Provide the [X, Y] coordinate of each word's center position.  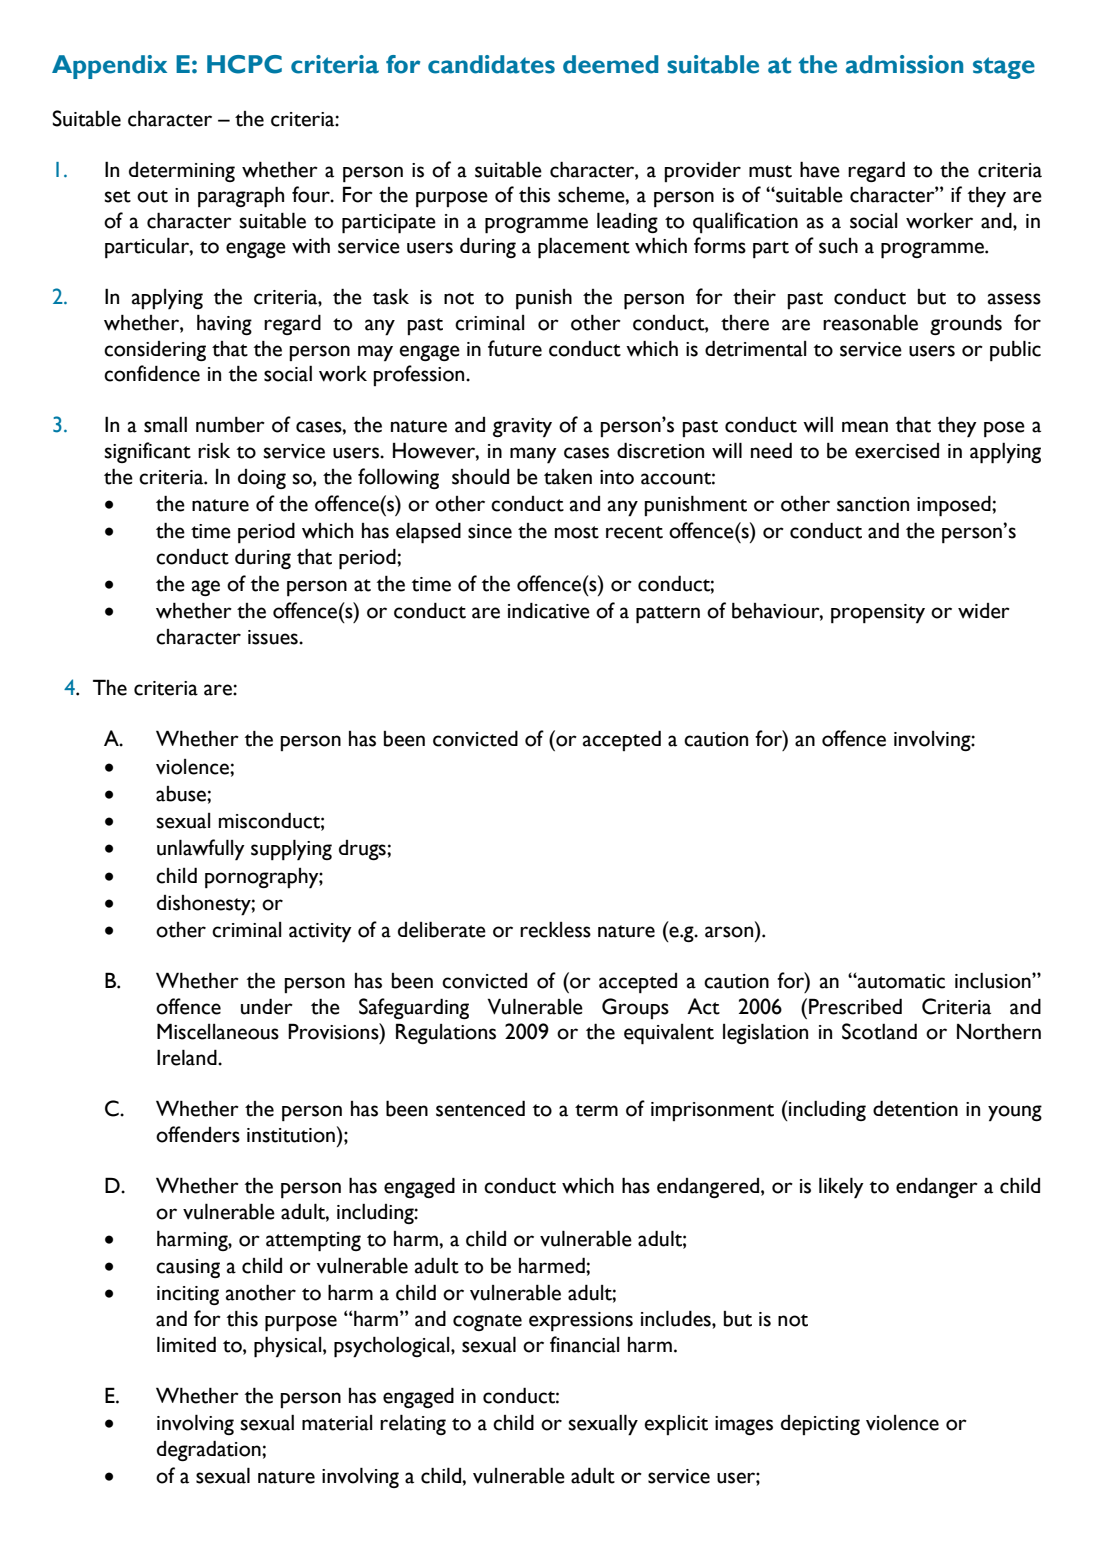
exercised [897, 451]
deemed [610, 64]
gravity [522, 427]
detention [915, 1108]
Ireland [188, 1057]
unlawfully [201, 850]
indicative [549, 610]
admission [904, 64]
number [230, 424]
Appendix [109, 67]
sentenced [480, 1108]
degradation [210, 1450]
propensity [878, 614]
